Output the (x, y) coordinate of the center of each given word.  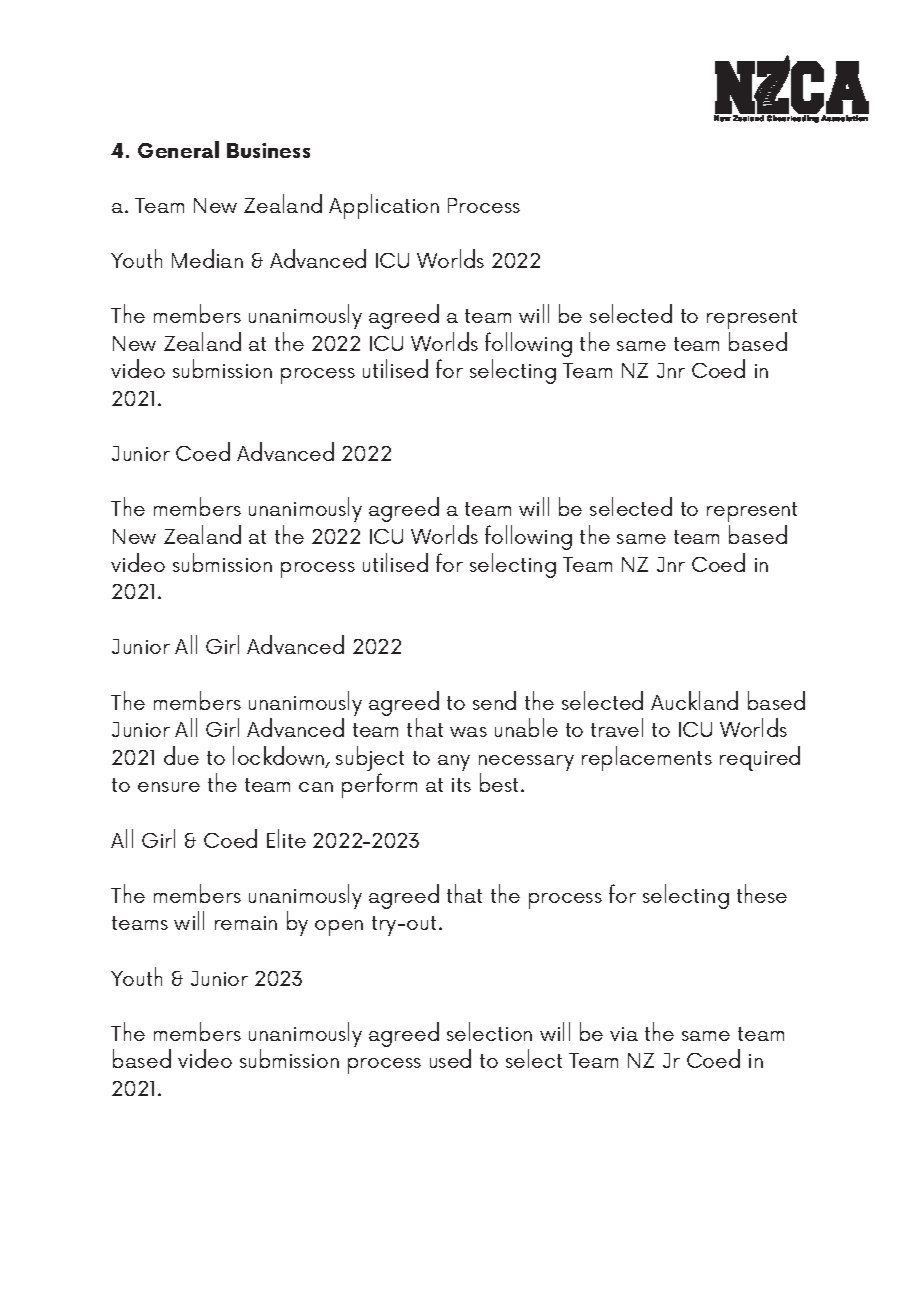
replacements (647, 758)
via (624, 1034)
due (181, 755)
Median (207, 258)
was (468, 732)
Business (268, 150)
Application (384, 206)
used (450, 1058)
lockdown (280, 757)
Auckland (694, 700)
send (494, 700)
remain (246, 923)
